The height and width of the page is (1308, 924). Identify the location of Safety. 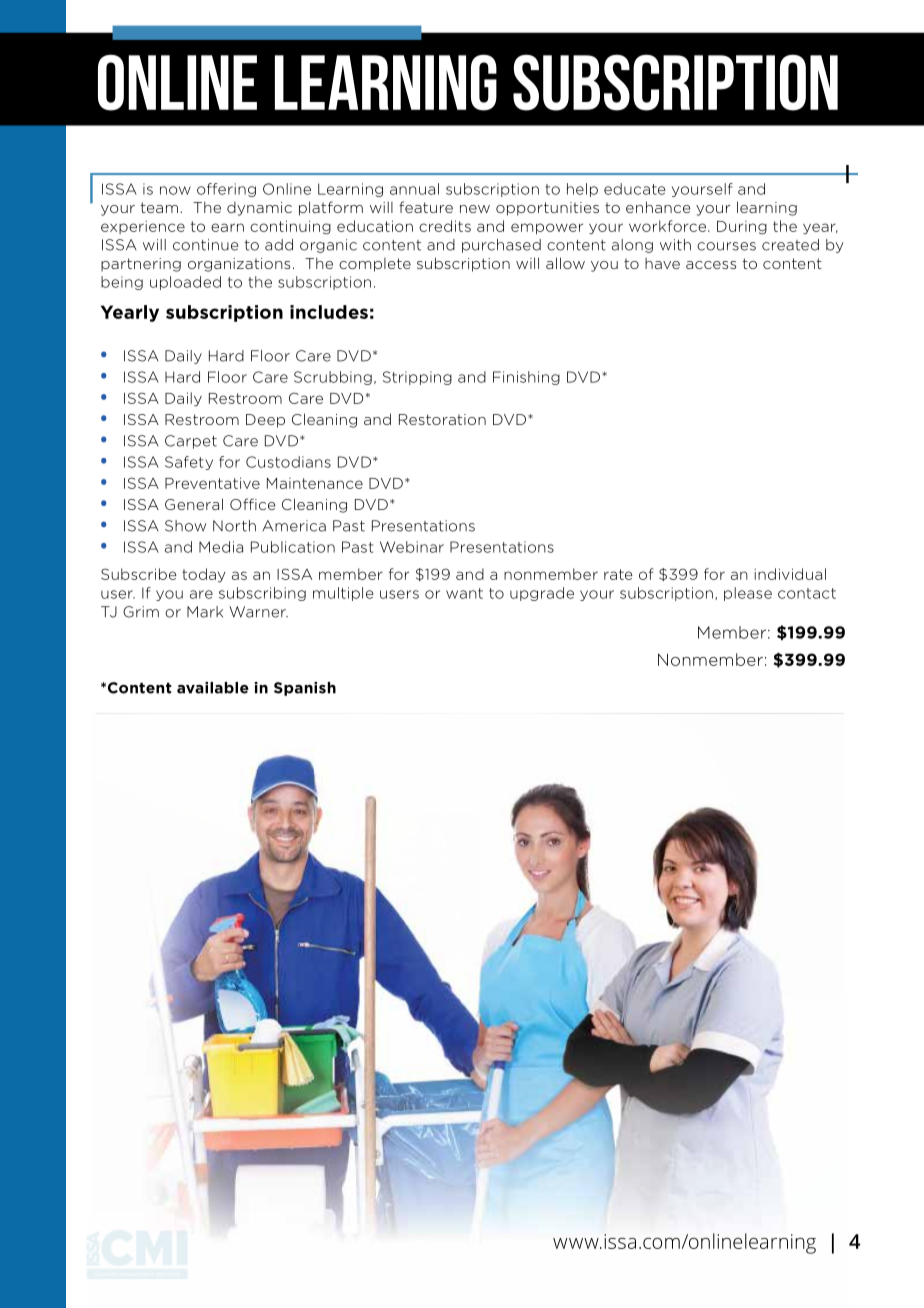
(189, 463).
